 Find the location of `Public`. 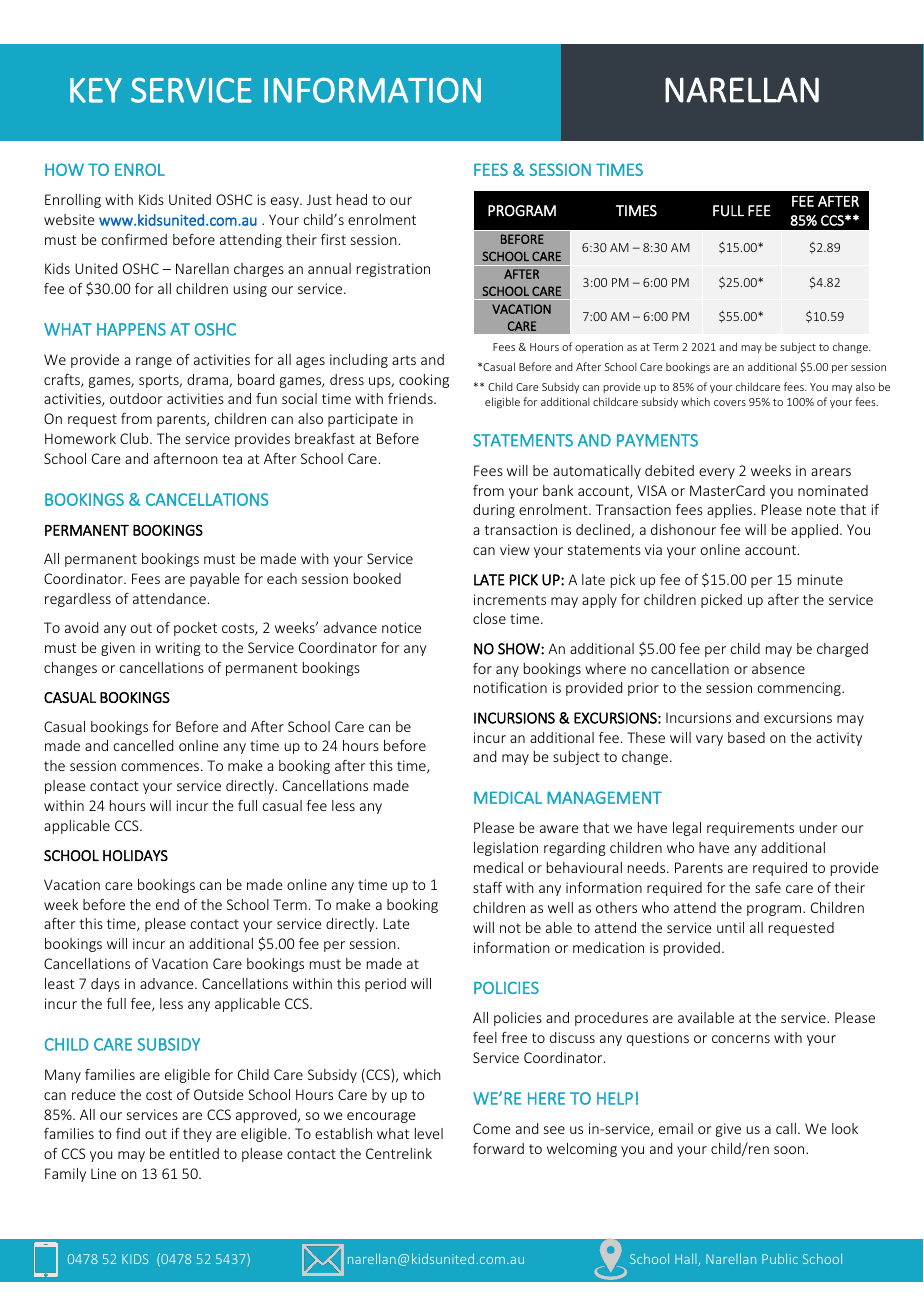

Public is located at coordinates (780, 1259).
